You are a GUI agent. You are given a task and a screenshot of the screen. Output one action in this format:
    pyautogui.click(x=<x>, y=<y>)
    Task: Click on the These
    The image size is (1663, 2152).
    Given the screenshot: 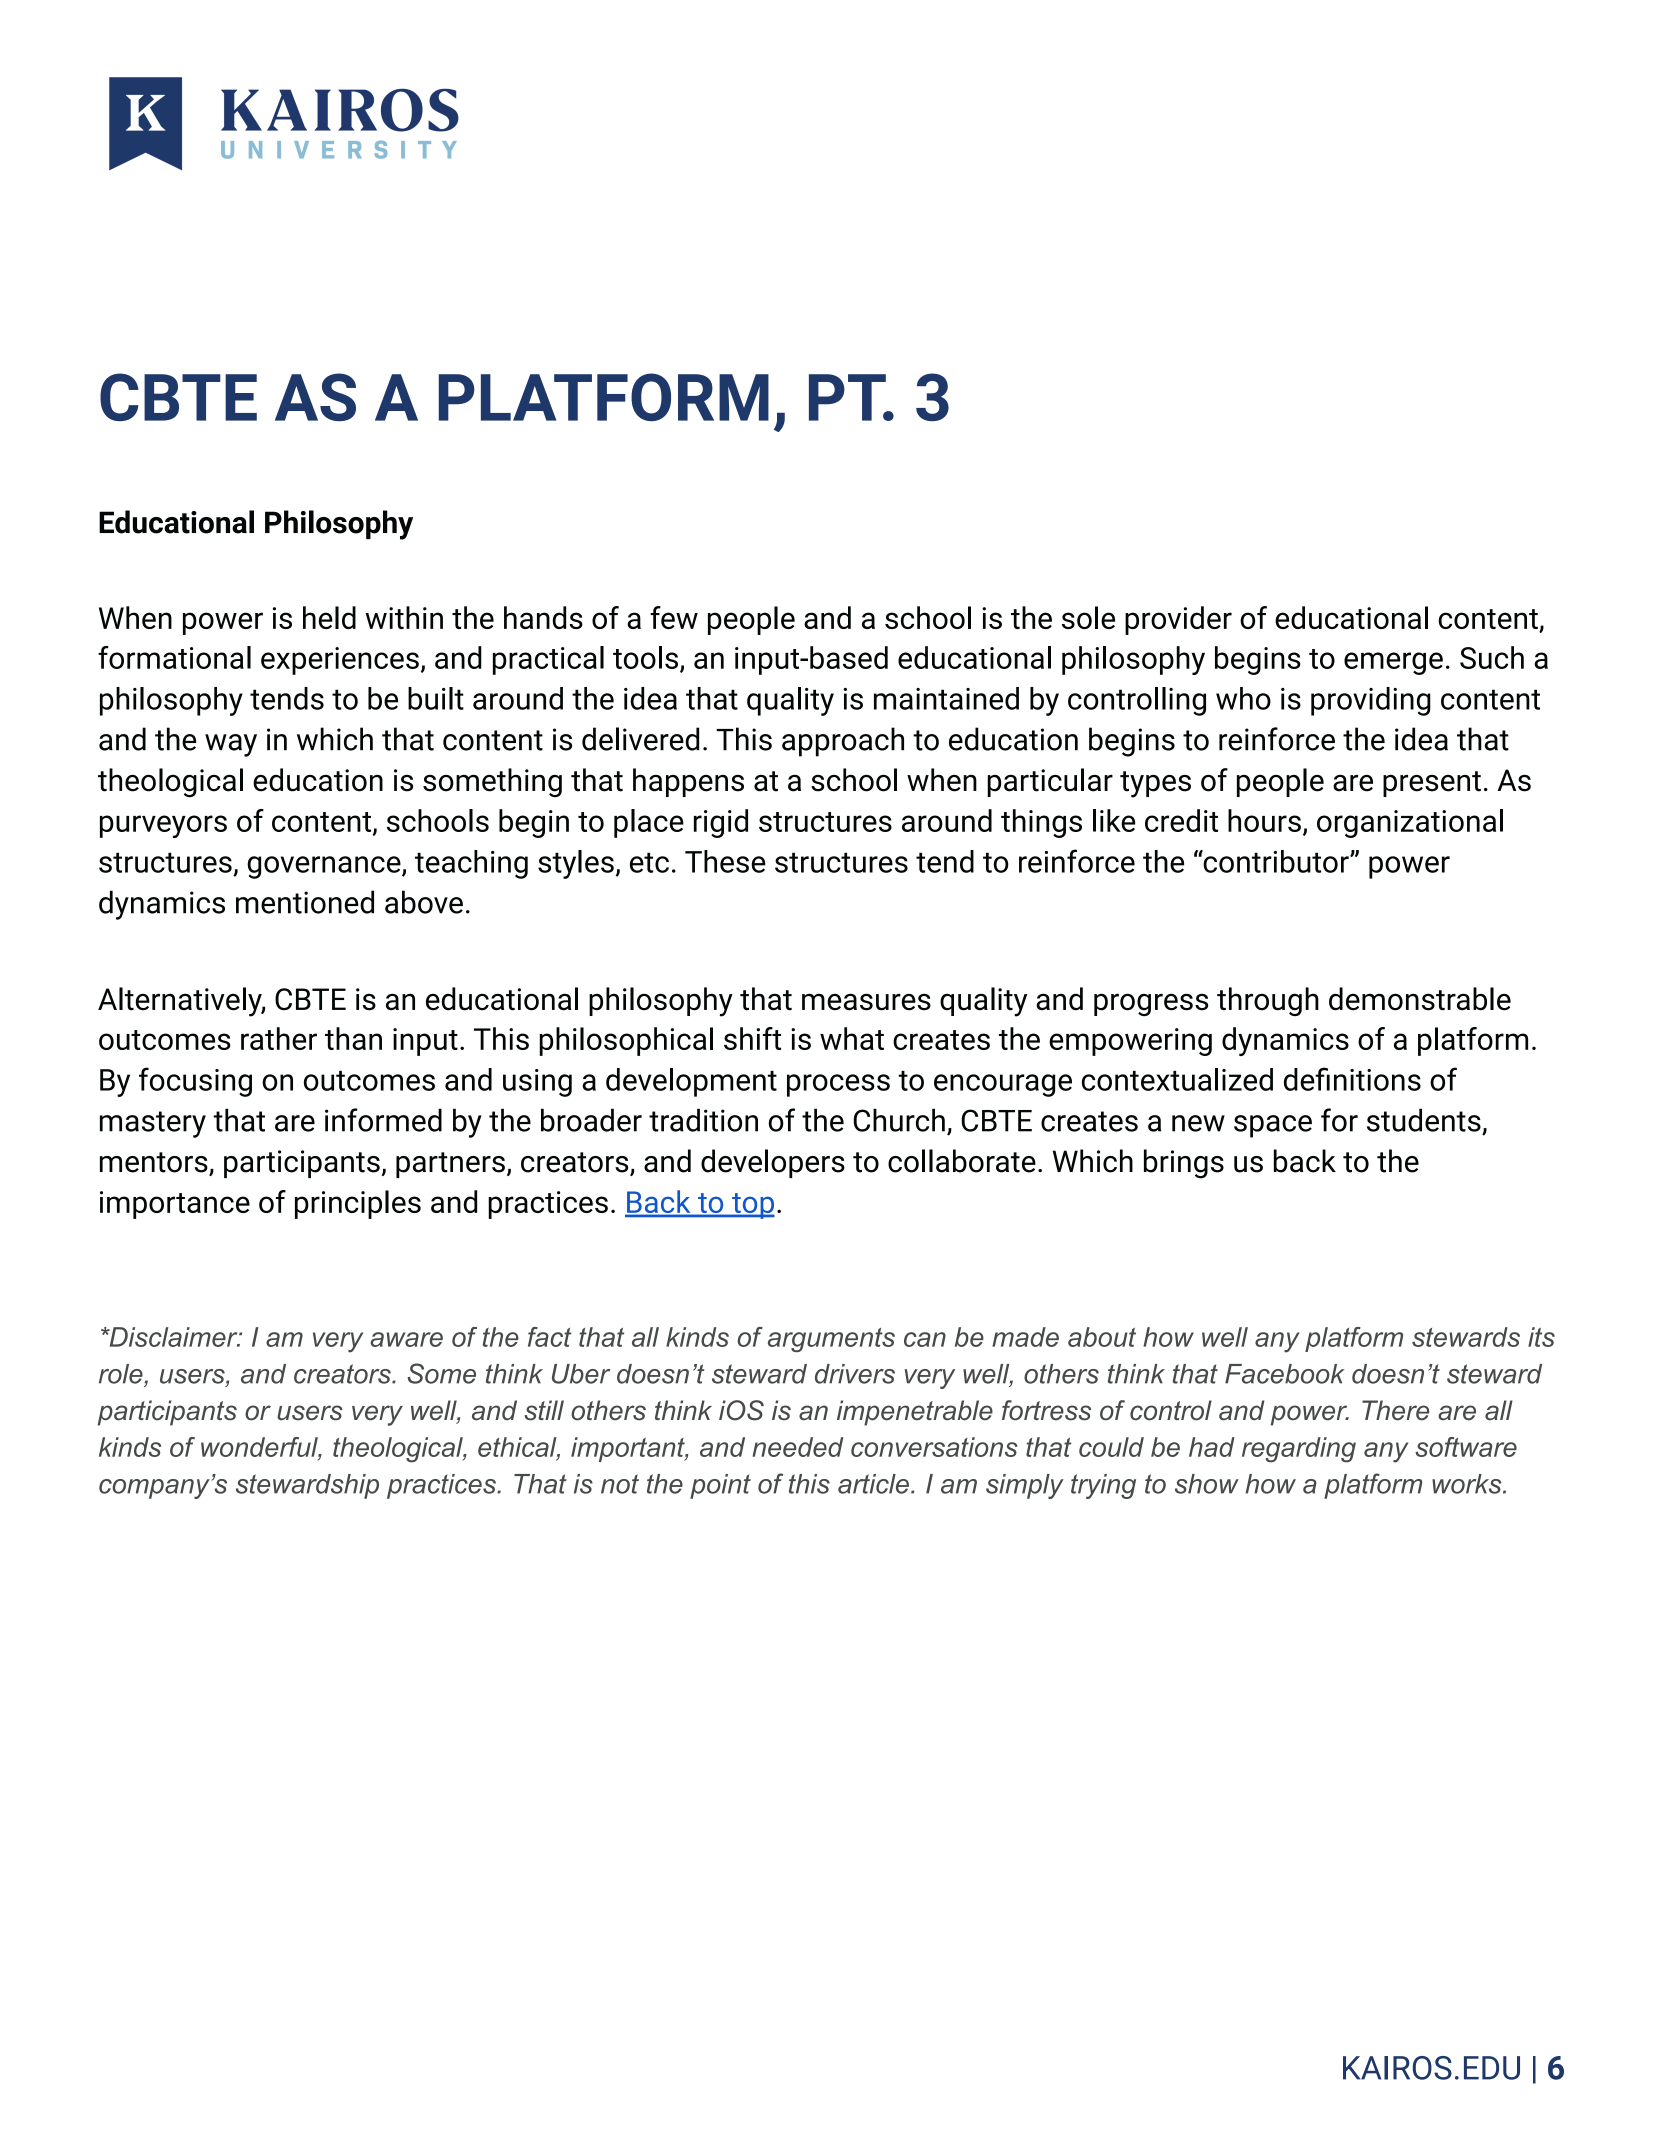 What is the action you would take?
    pyautogui.click(x=725, y=861)
